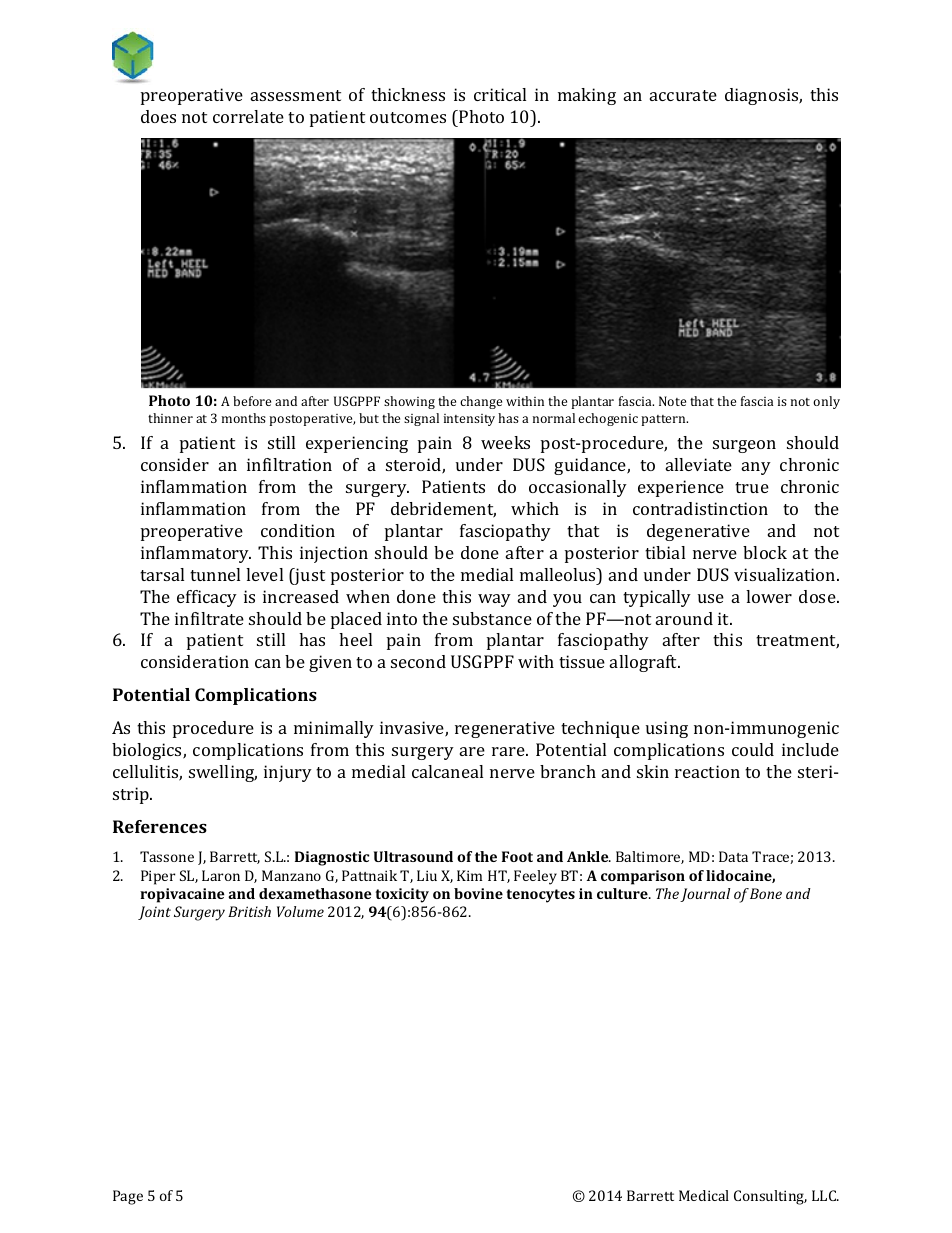  Describe the element at coordinates (492, 618) in the document. I see `substance` at that location.
